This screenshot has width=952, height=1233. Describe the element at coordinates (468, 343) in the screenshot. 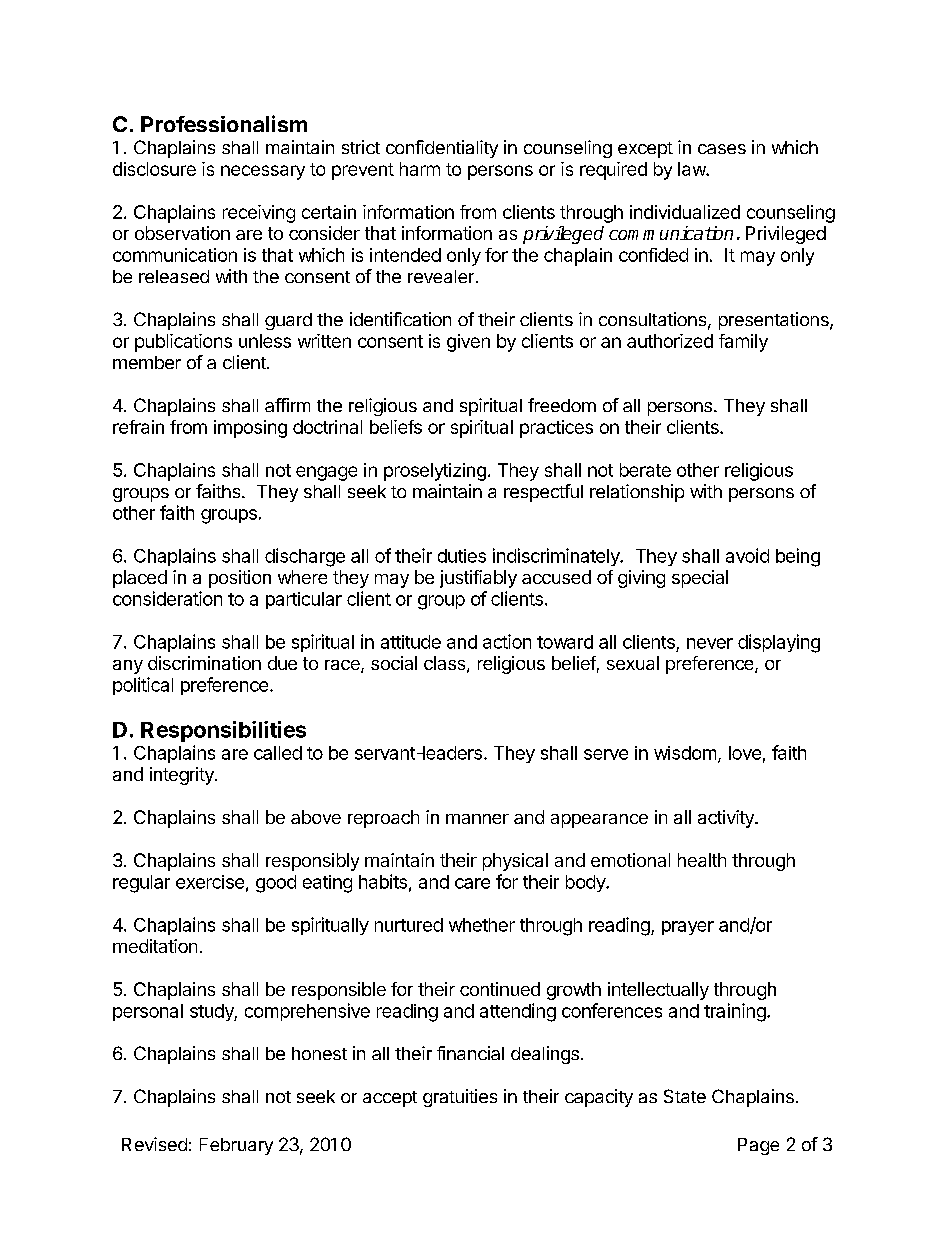

I see `given` at that location.
